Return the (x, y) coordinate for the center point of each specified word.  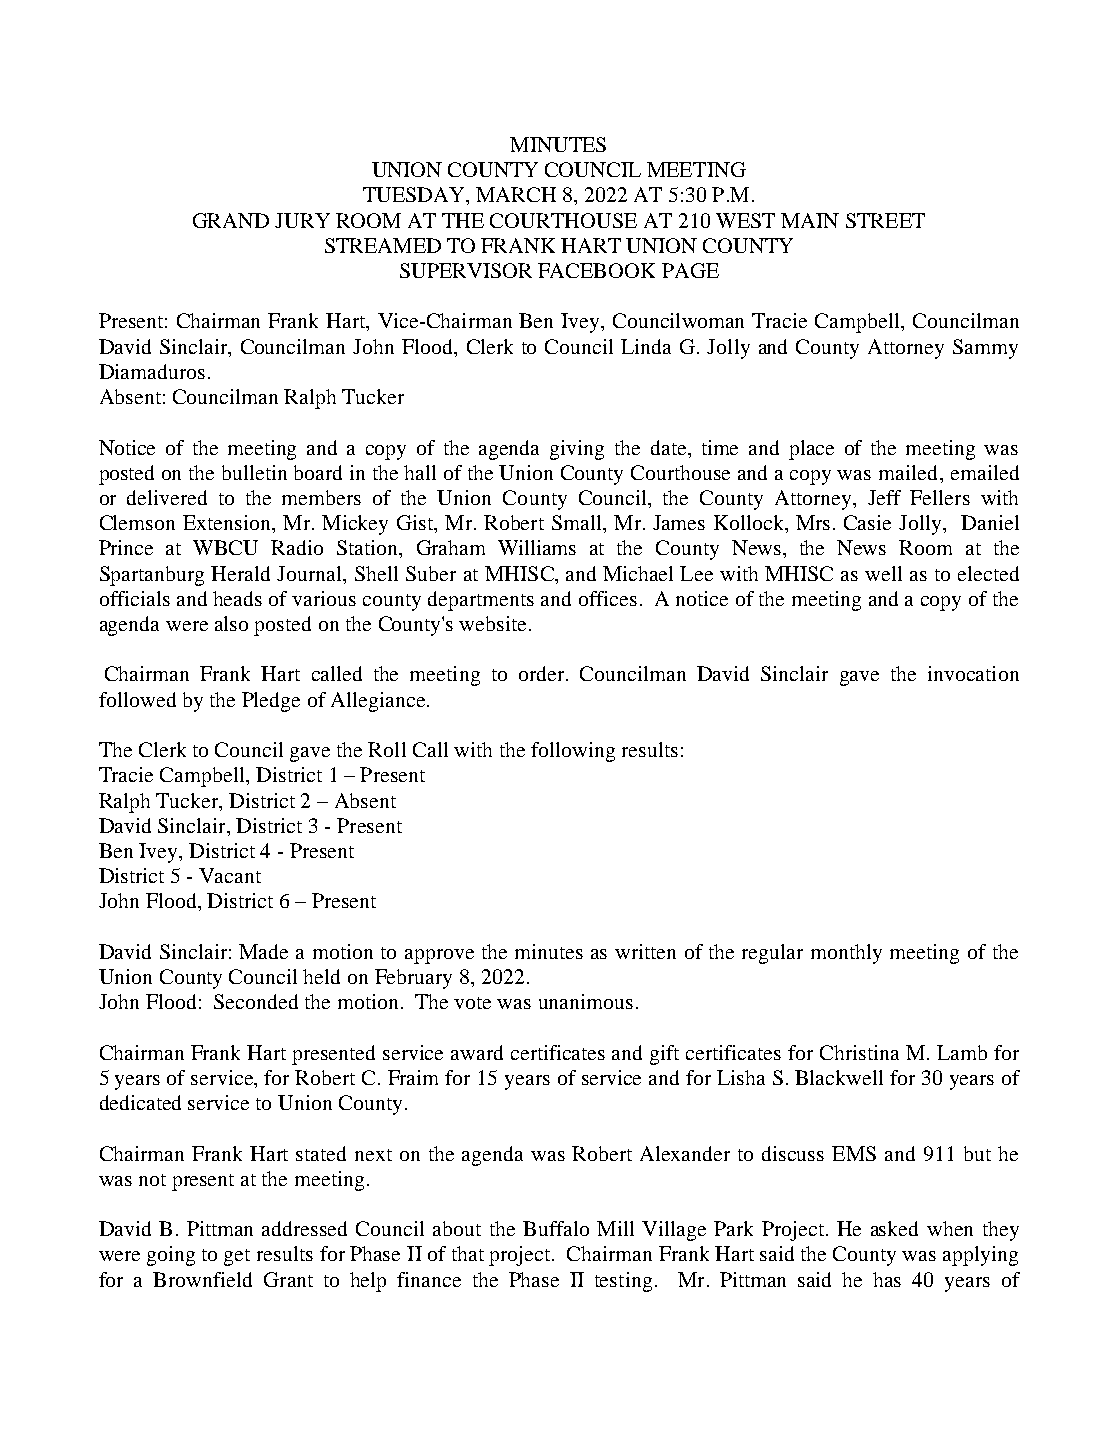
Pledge (271, 702)
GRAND (231, 220)
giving (577, 450)
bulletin (254, 472)
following (573, 752)
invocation (973, 673)
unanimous (586, 1001)
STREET (885, 220)
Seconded (256, 1001)
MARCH (516, 194)
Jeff (884, 497)
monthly (846, 954)
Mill (615, 1228)
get (237, 1257)
